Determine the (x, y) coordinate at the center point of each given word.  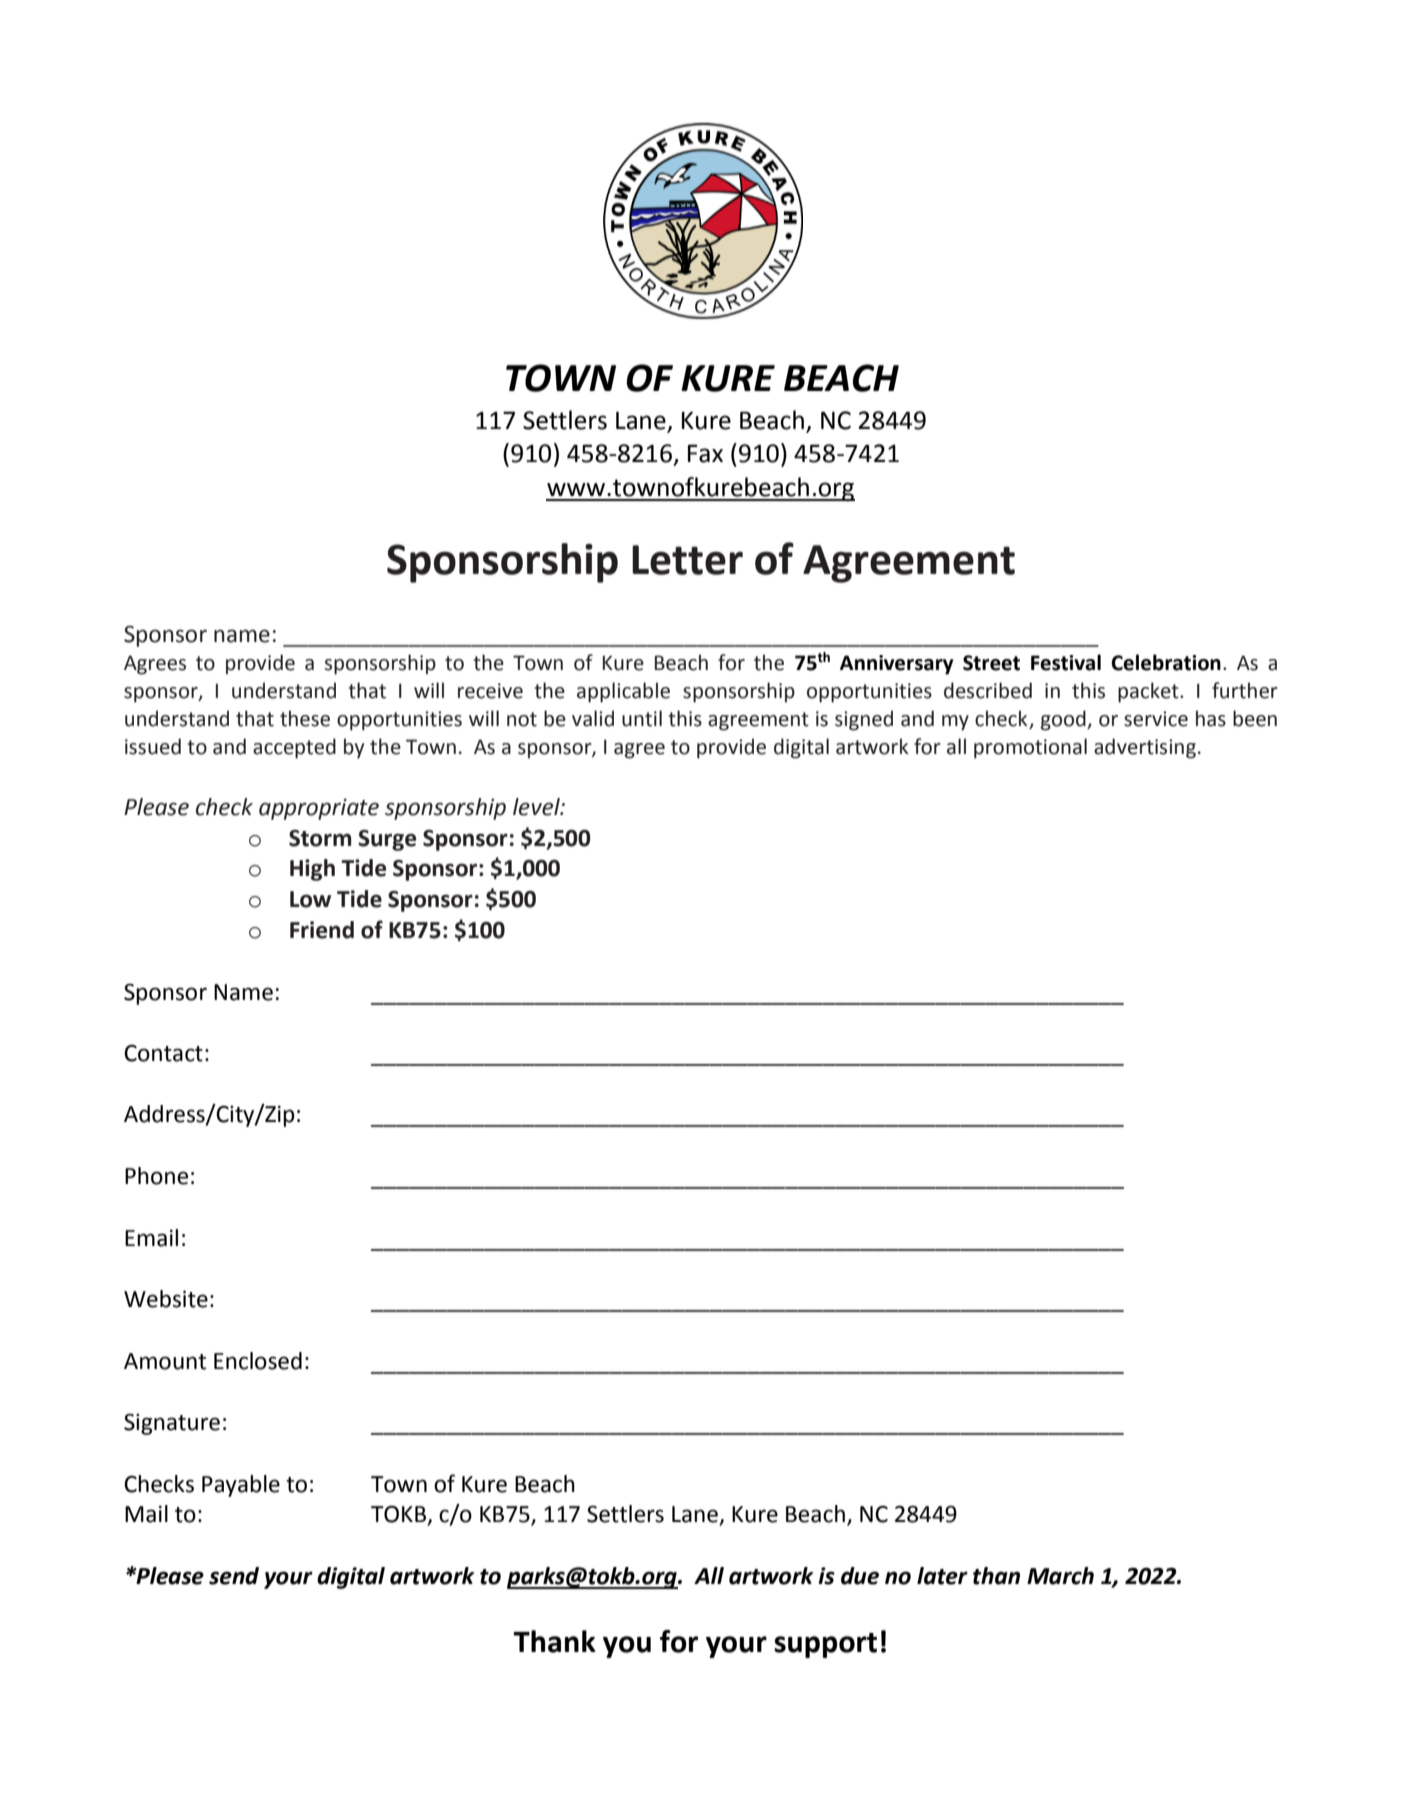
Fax (705, 453)
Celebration (1166, 662)
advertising (1145, 748)
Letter (687, 560)
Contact (163, 1053)
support (825, 1645)
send (234, 1576)
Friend (322, 930)
